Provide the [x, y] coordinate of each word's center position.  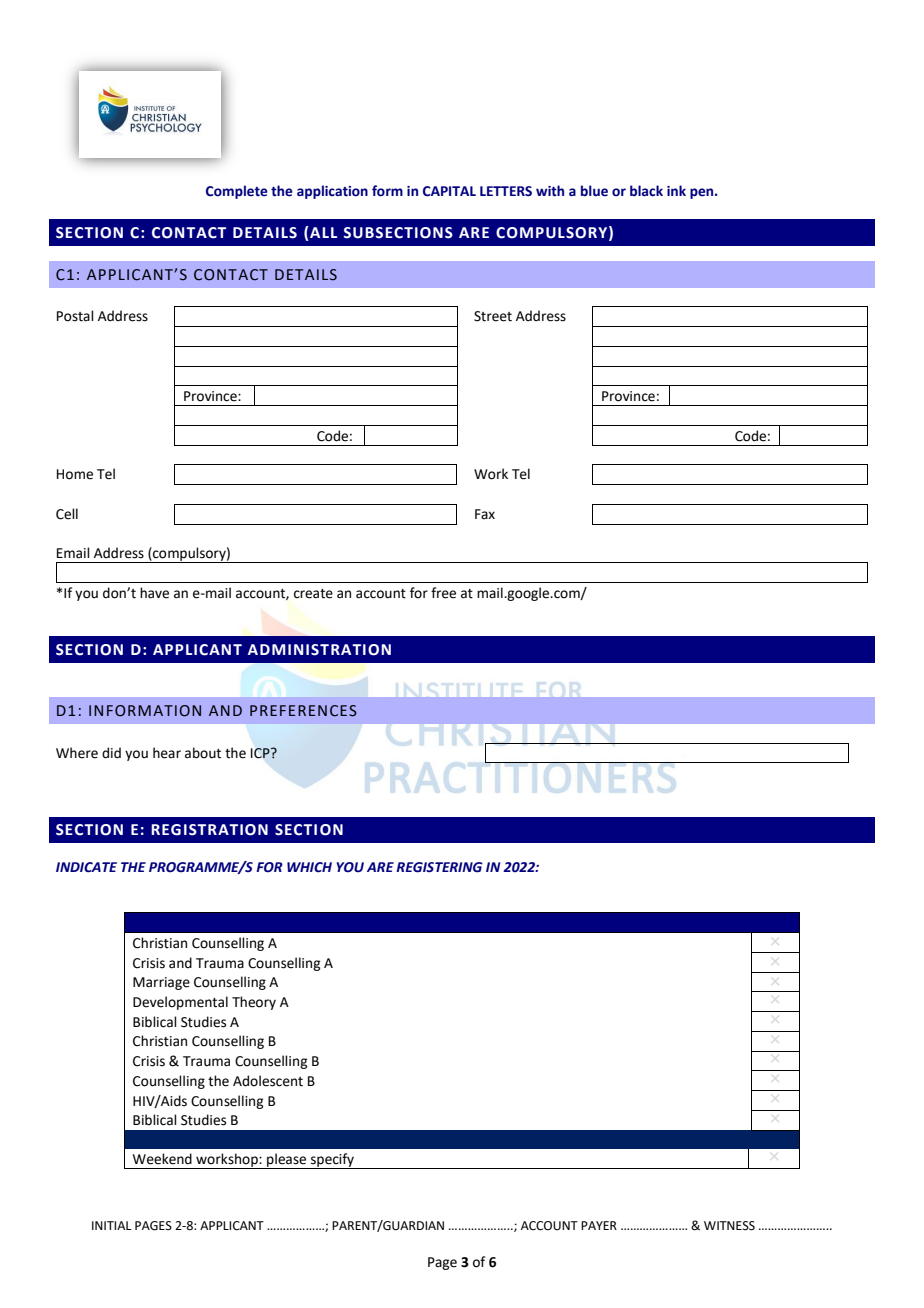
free [443, 593]
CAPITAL [449, 191]
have [154, 593]
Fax [485, 514]
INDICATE [86, 867]
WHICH [309, 867]
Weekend [162, 1159]
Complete [237, 192]
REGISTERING [439, 867]
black [646, 191]
